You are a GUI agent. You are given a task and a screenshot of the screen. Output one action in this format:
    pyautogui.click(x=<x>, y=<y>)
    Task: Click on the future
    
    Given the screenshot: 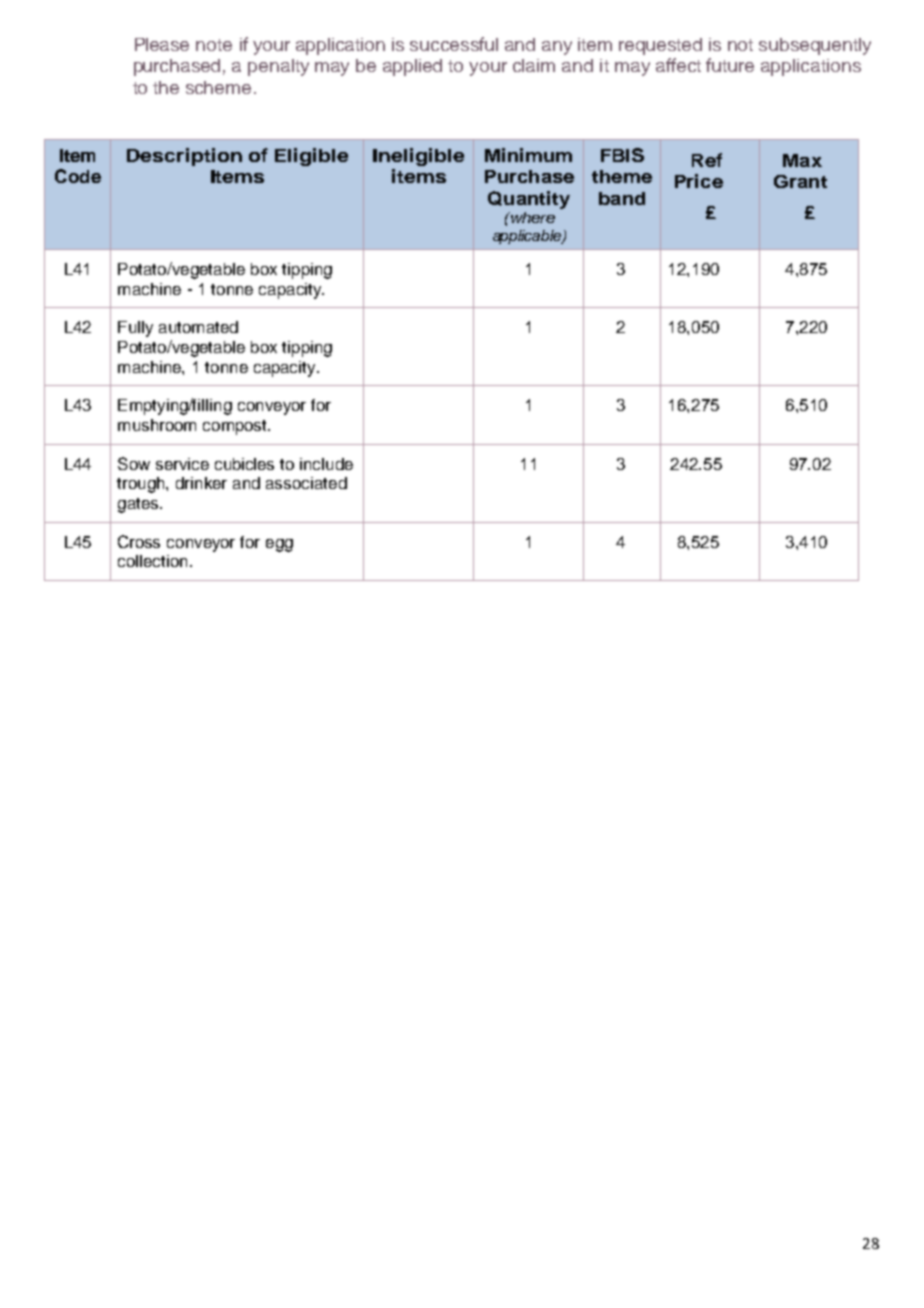 What is the action you would take?
    pyautogui.click(x=730, y=65)
